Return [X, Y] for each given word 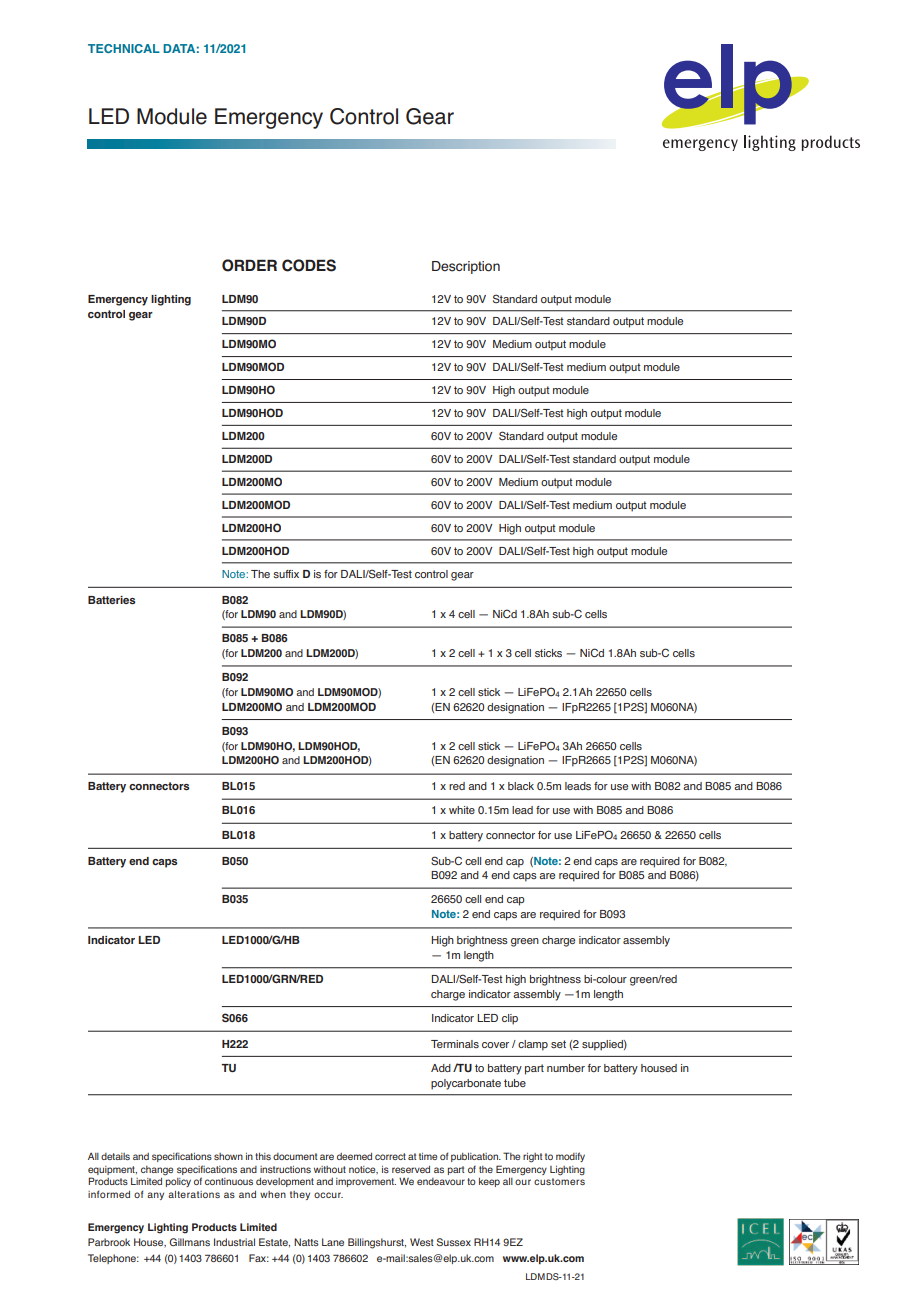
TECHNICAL [124, 48]
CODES [309, 265]
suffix [286, 574]
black [521, 786]
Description [466, 267]
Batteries [111, 600]
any [155, 1196]
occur [328, 1195]
